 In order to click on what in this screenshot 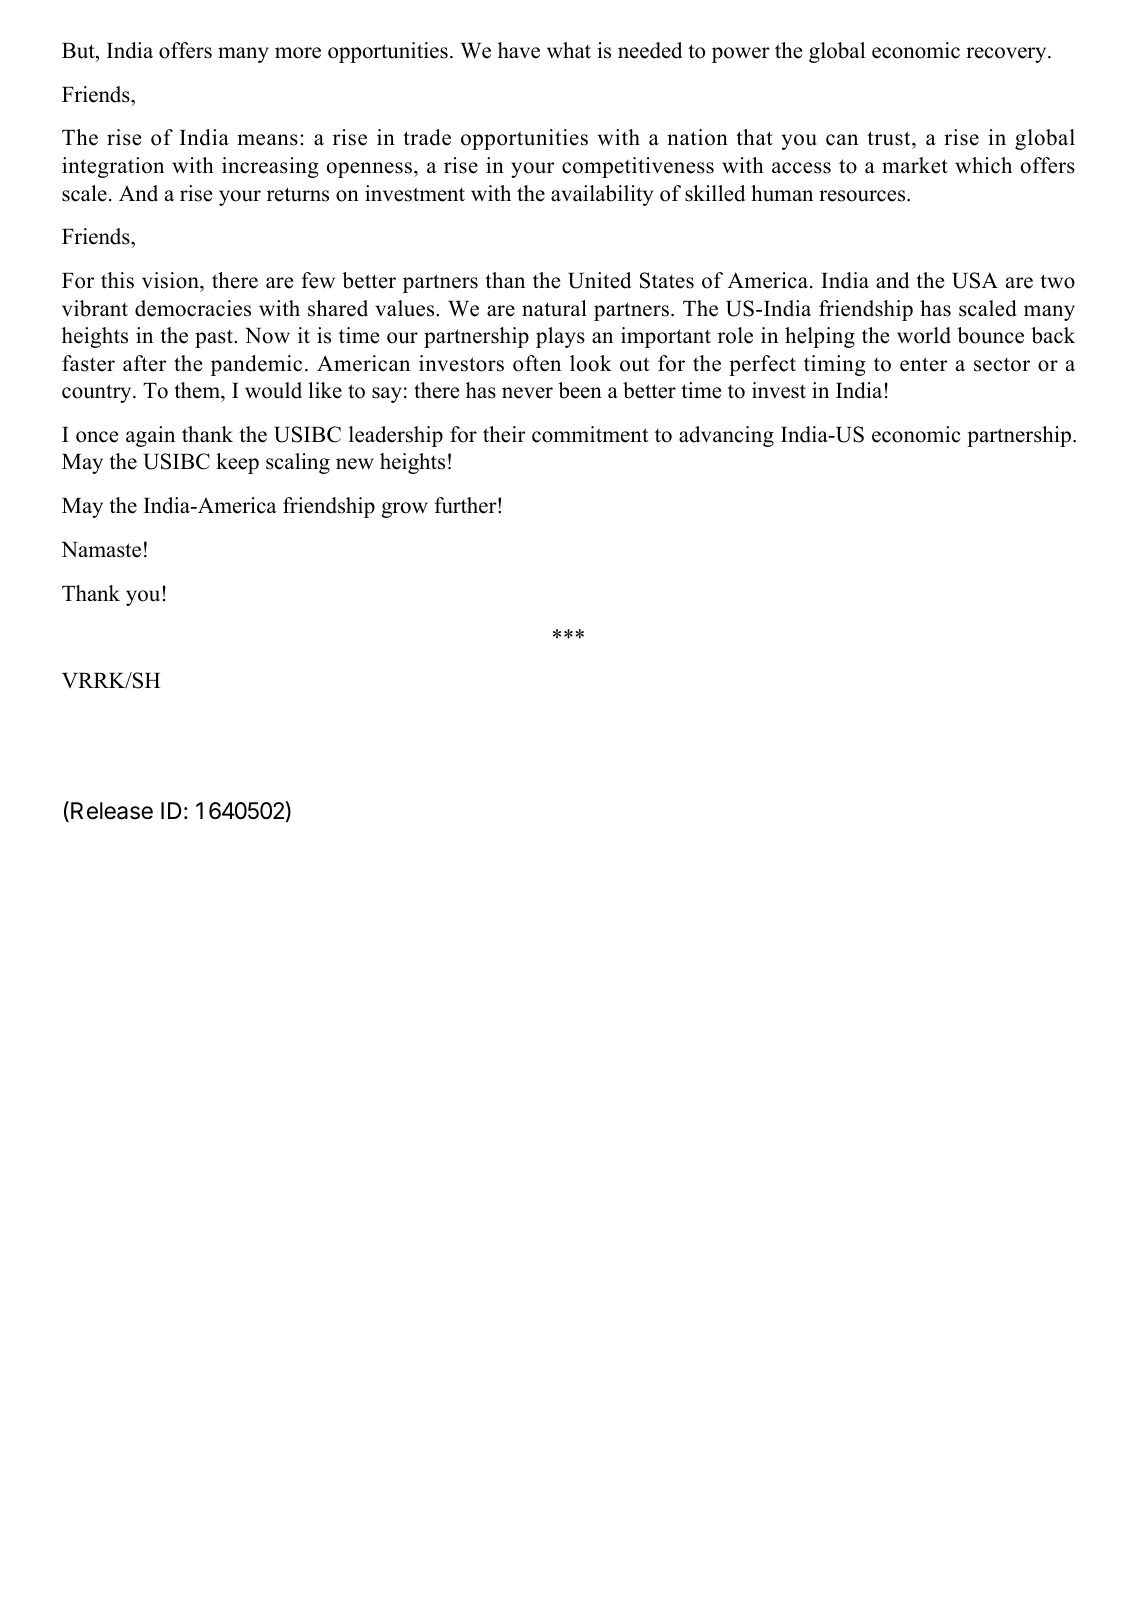, I will do `click(569, 50)`.
